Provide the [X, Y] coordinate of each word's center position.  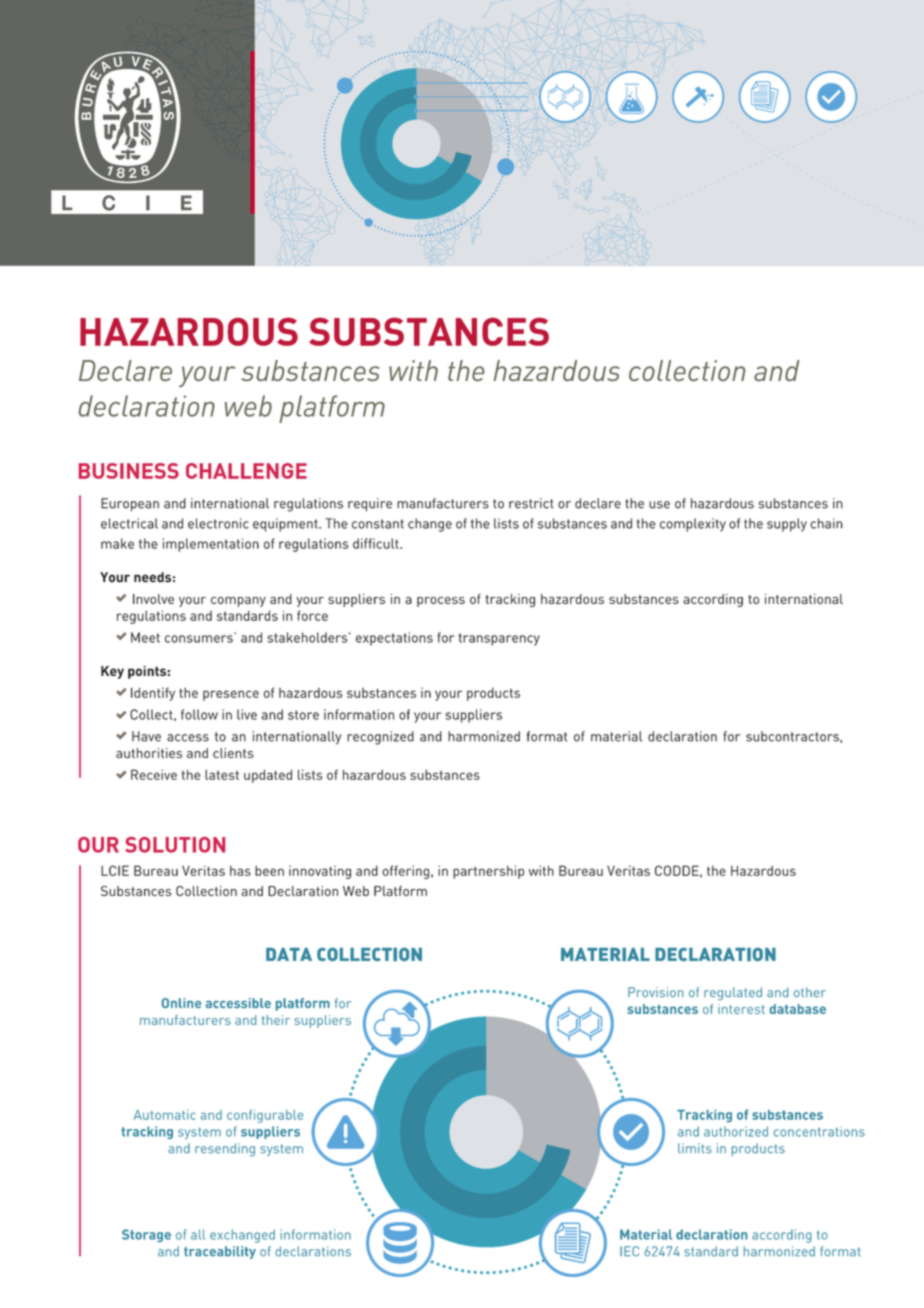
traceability [220, 1252]
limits [695, 1148]
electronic [218, 523]
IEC [629, 1251]
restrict [531, 503]
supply [787, 525]
